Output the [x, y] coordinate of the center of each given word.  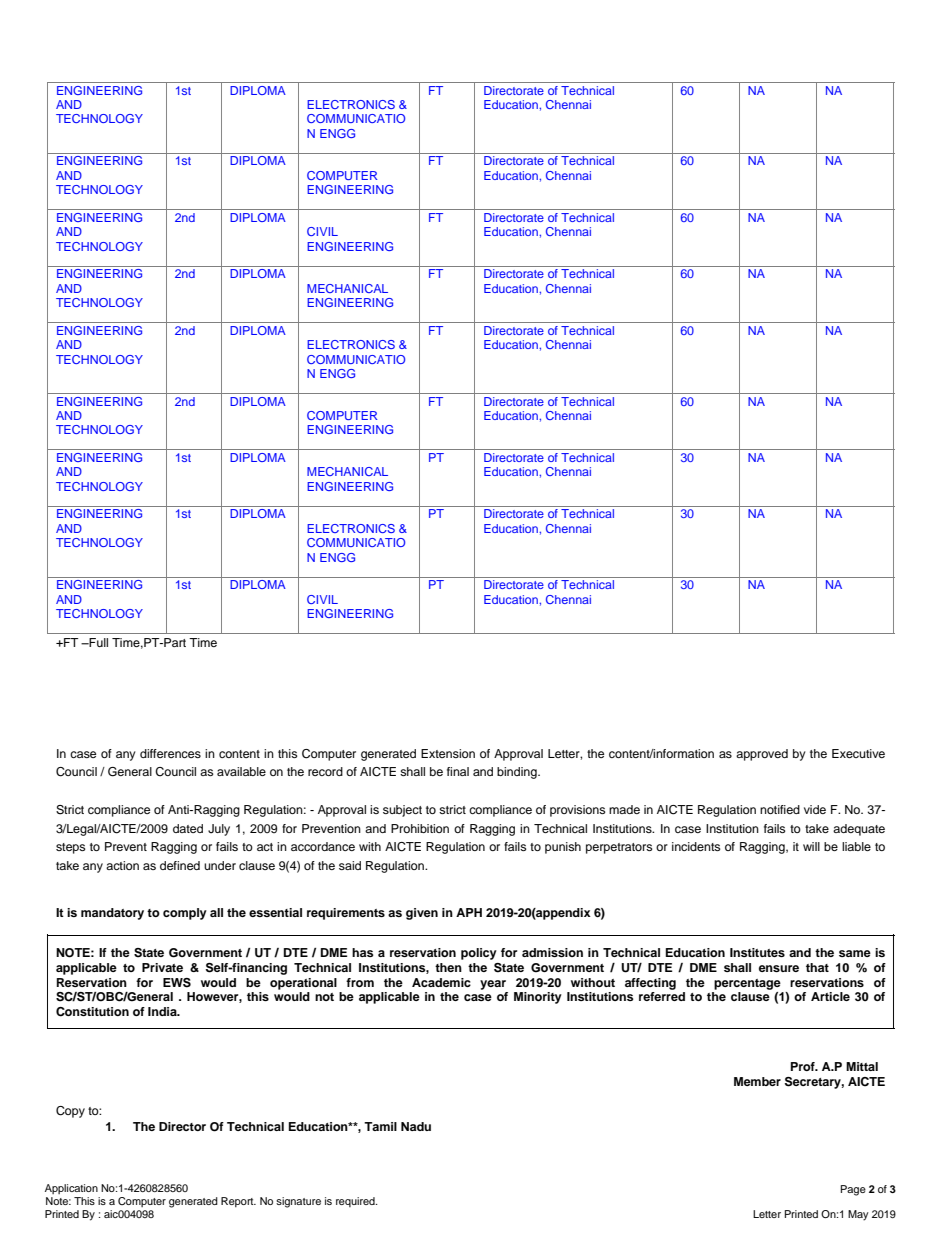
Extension [448, 753]
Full [97, 642]
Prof [804, 1066]
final [458, 771]
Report [238, 1202]
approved [762, 755]
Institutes [757, 952]
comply [185, 914]
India [163, 1011]
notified [780, 809]
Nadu [416, 1126]
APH [469, 912]
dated [188, 828]
